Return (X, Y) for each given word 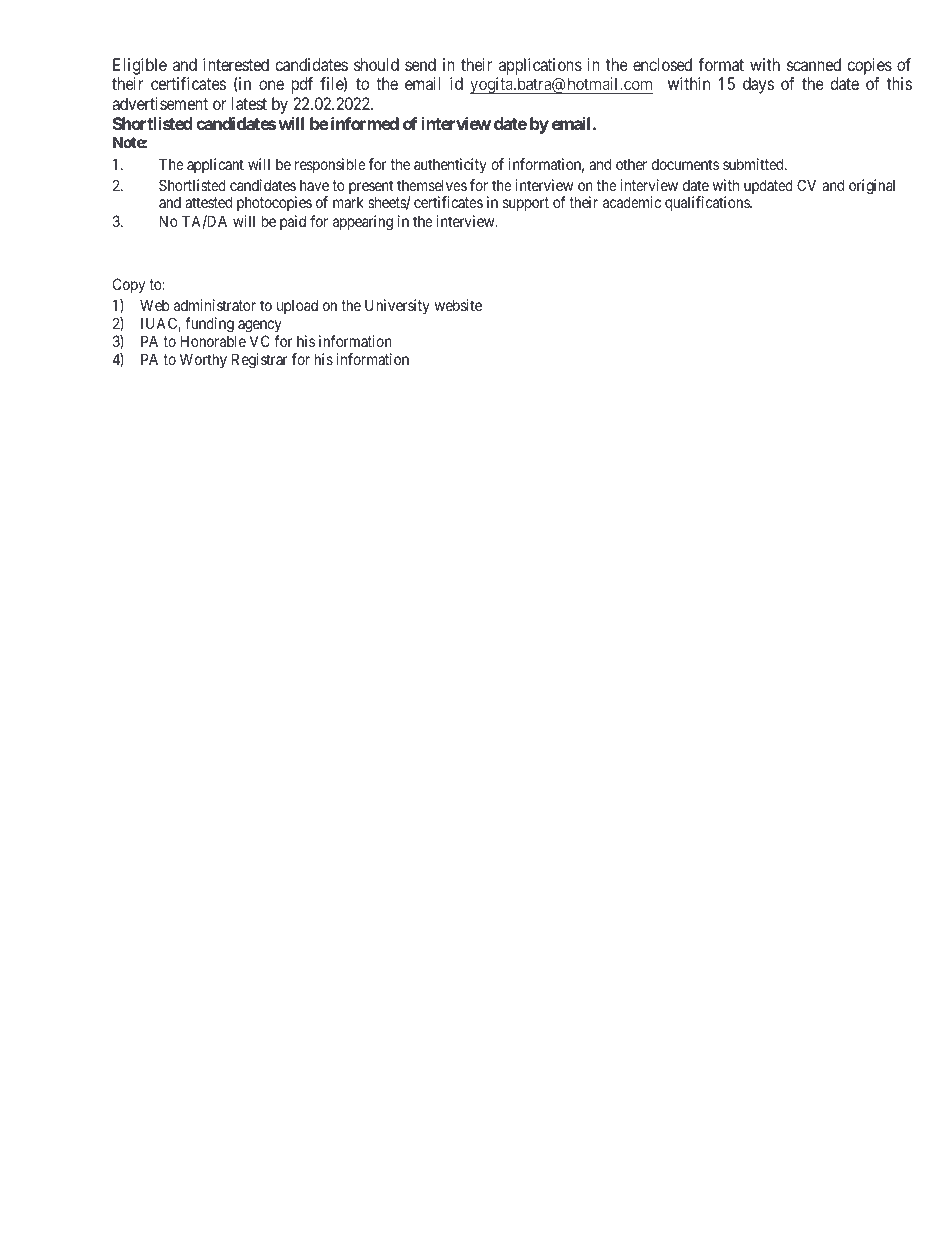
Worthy (203, 360)
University (397, 306)
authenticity (450, 165)
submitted (754, 164)
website (458, 305)
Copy (129, 285)
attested (208, 202)
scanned (814, 64)
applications (539, 68)
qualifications (708, 203)
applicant (215, 165)
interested (236, 64)
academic (632, 202)
